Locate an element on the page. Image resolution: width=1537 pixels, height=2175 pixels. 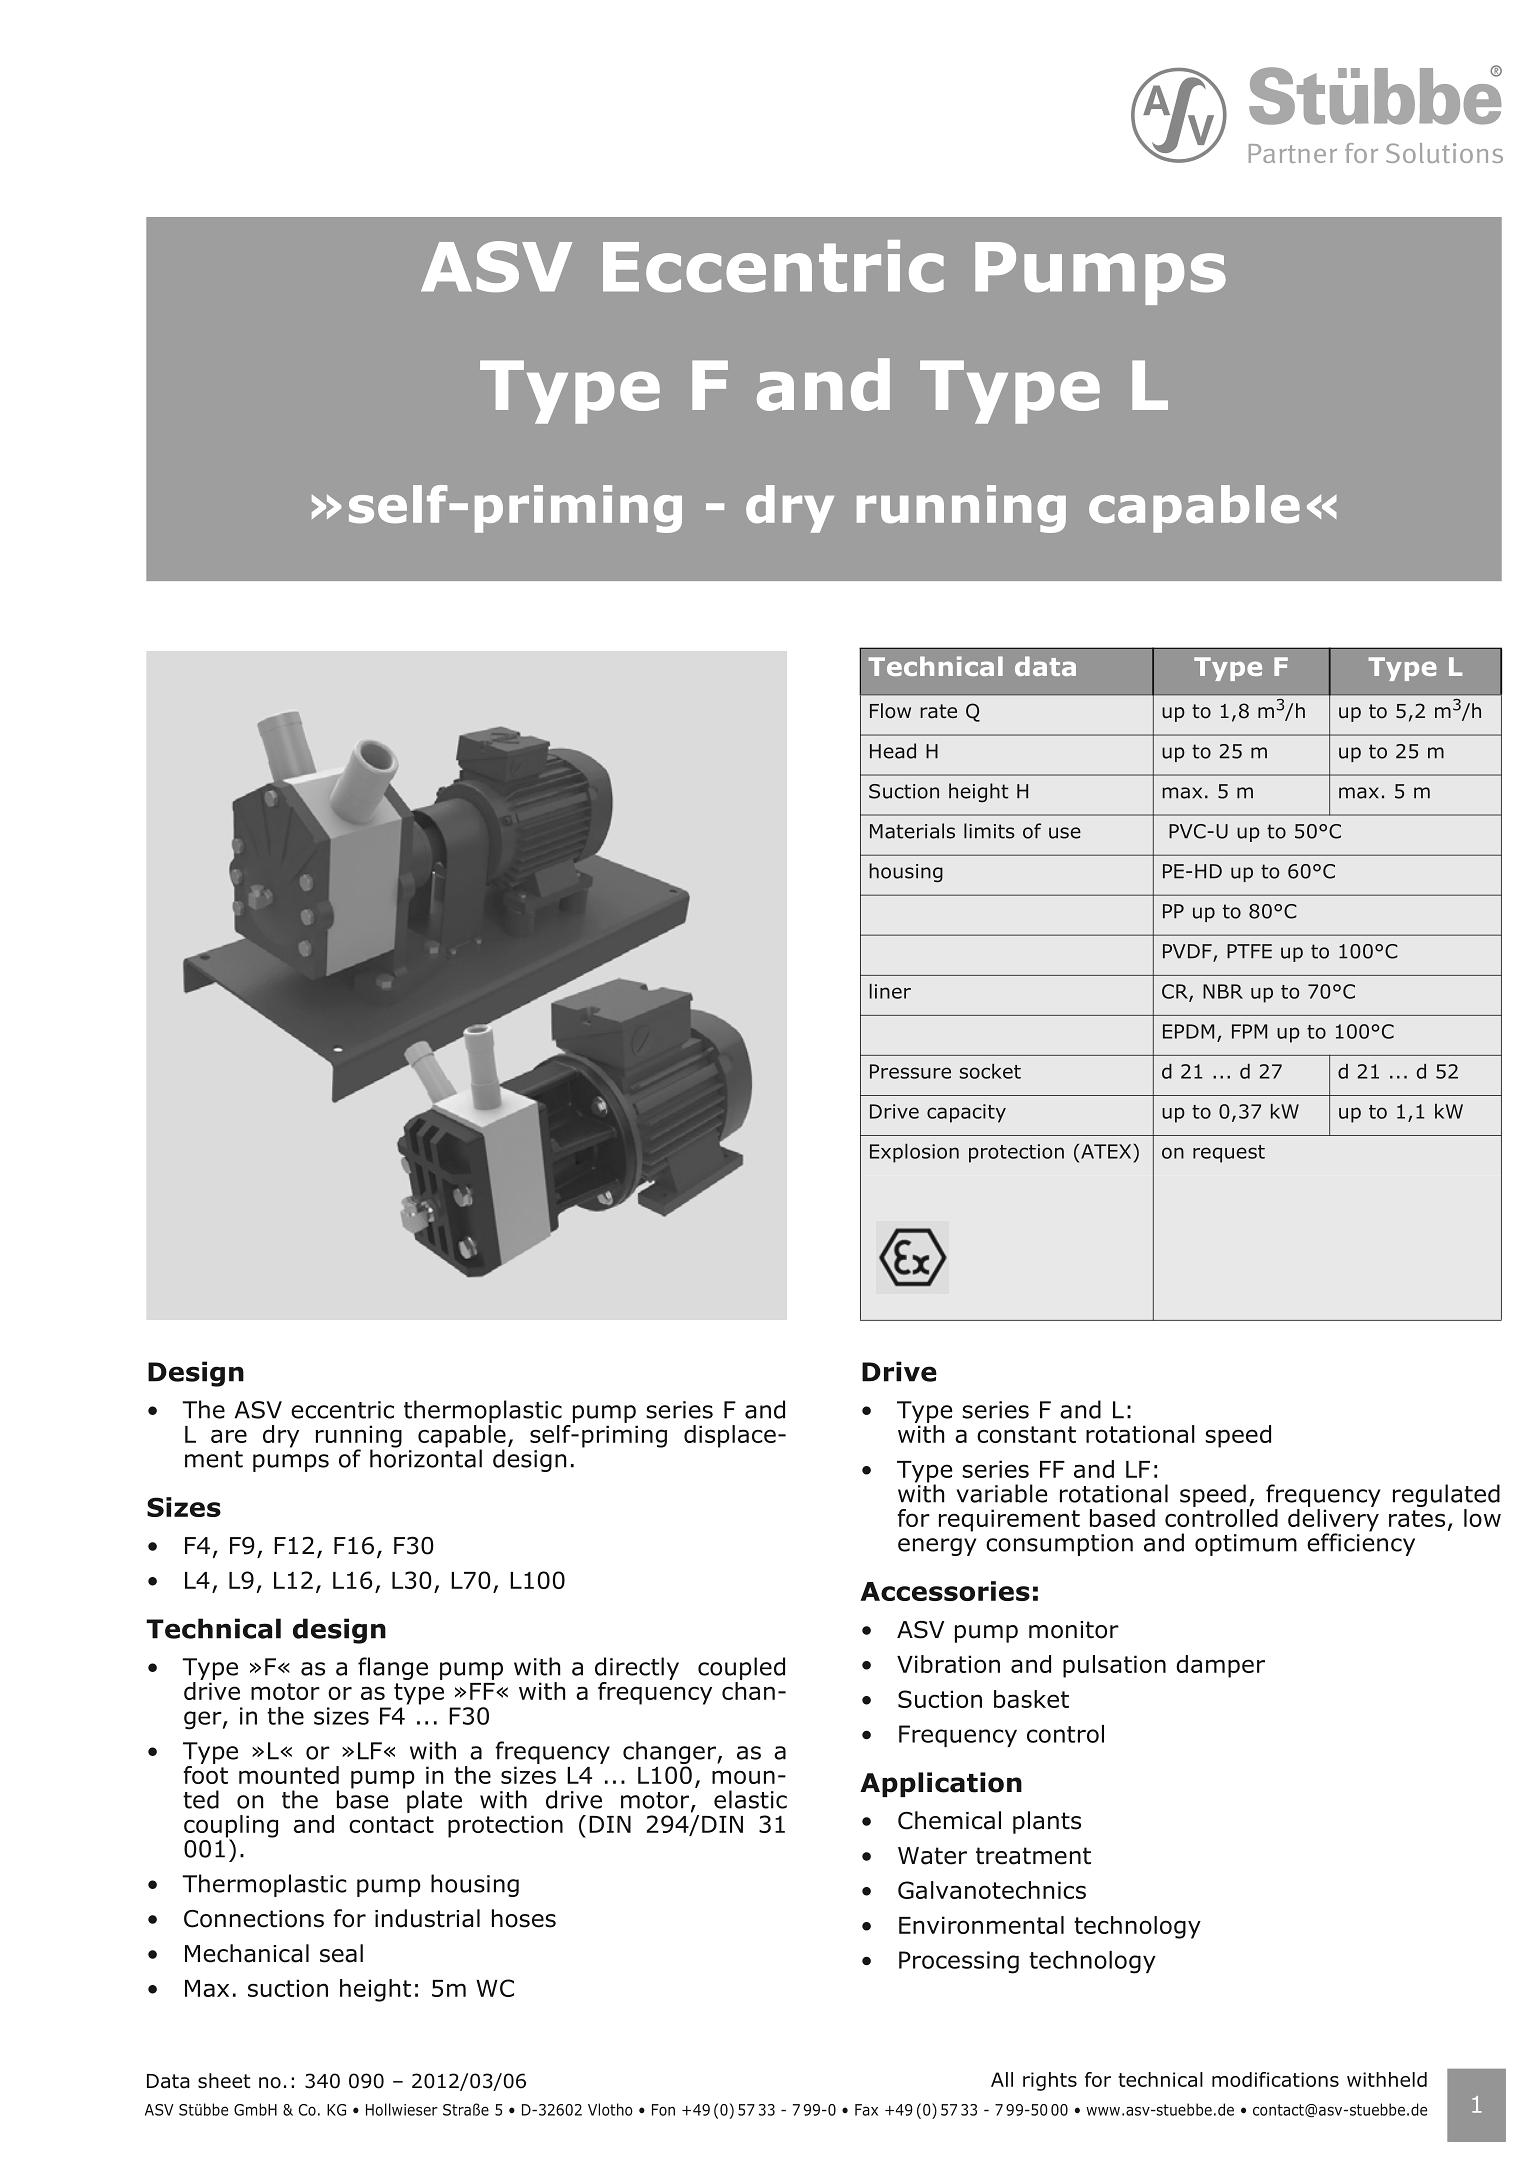
sheet is located at coordinates (224, 2081).
